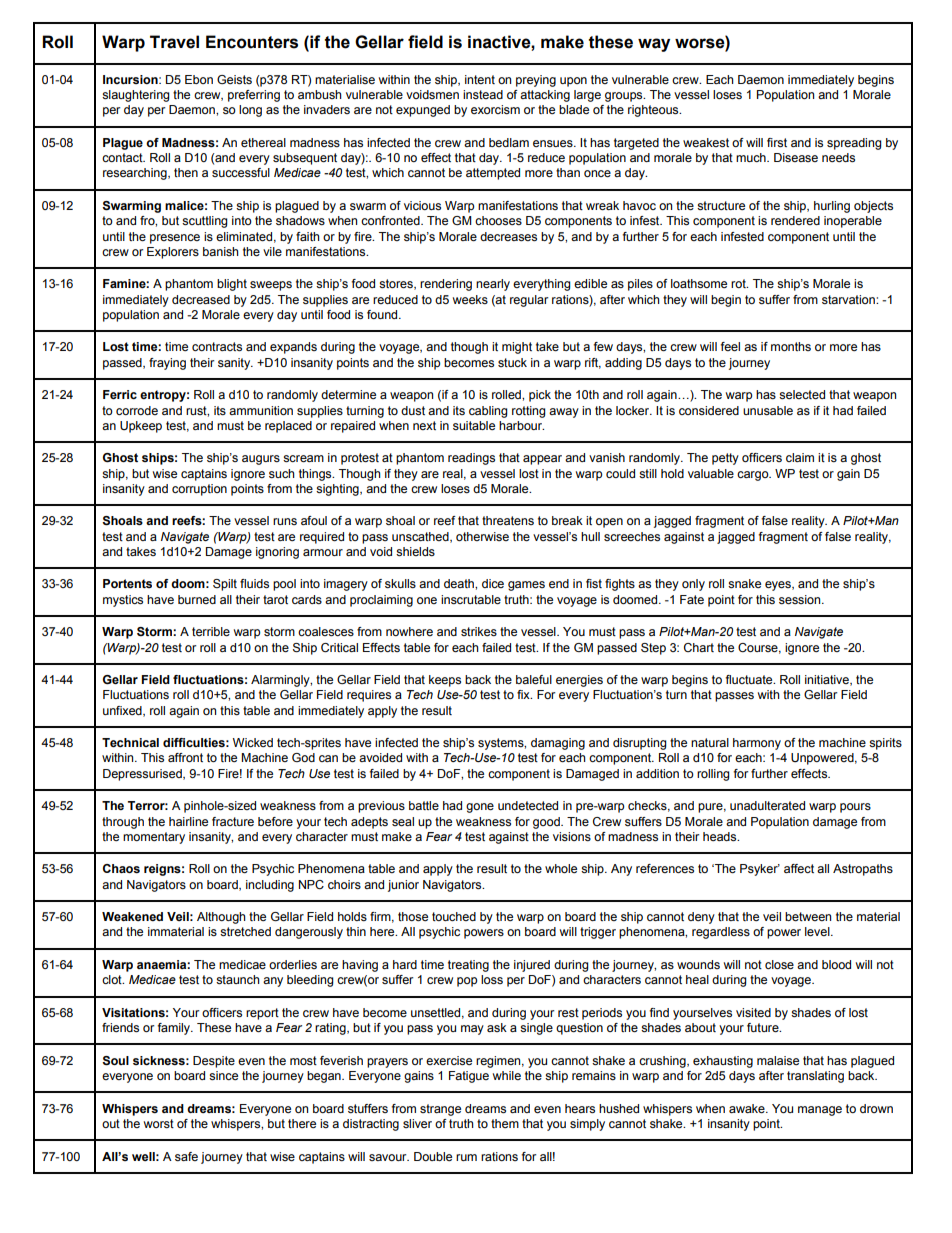 Image resolution: width=952 pixels, height=1233 pixels. What do you see at coordinates (561, 868) in the document?
I see `whole` at bounding box center [561, 868].
